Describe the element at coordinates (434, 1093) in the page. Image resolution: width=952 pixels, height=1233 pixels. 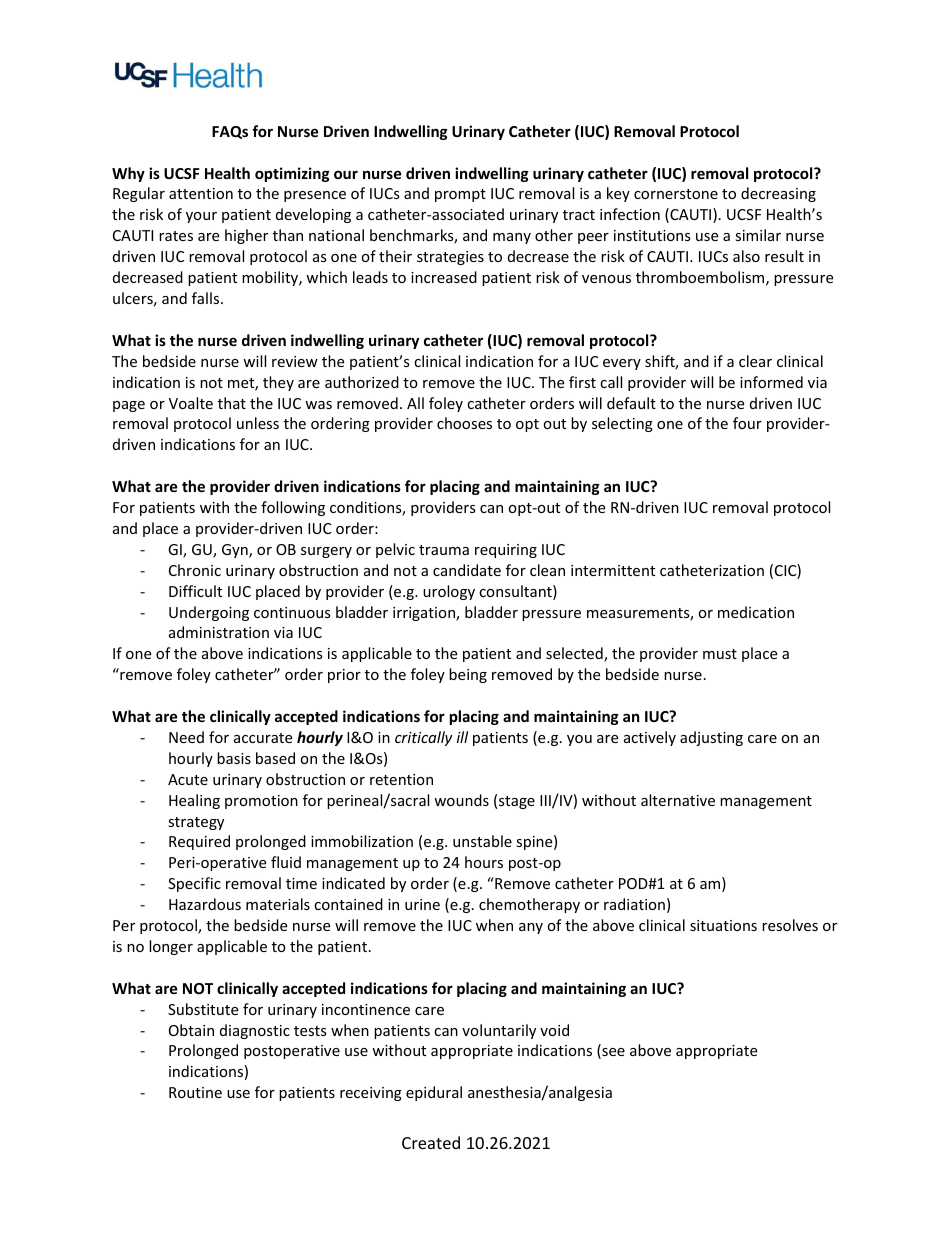
I see `epidural` at that location.
